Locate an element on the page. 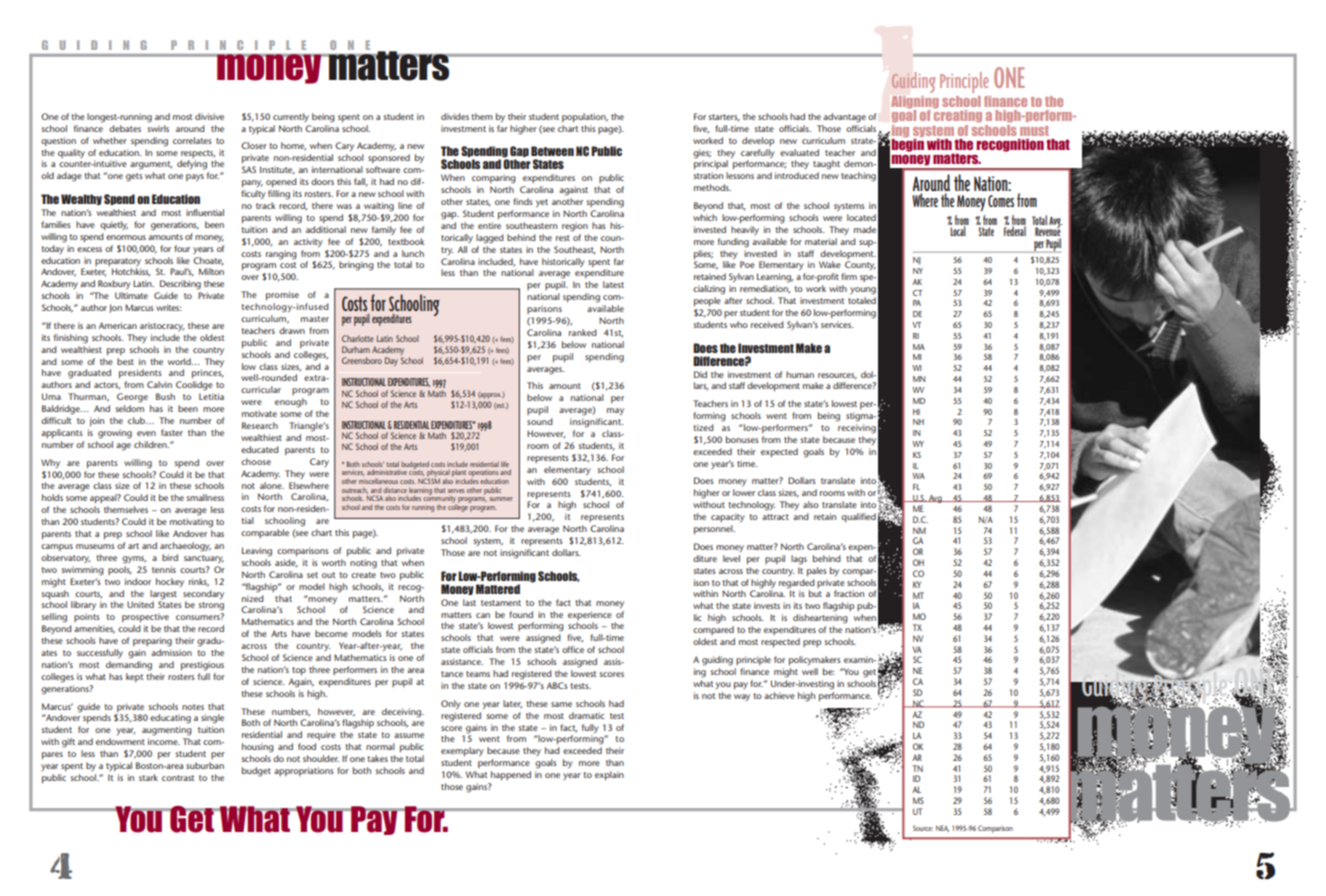  happened is located at coordinates (511, 776).
